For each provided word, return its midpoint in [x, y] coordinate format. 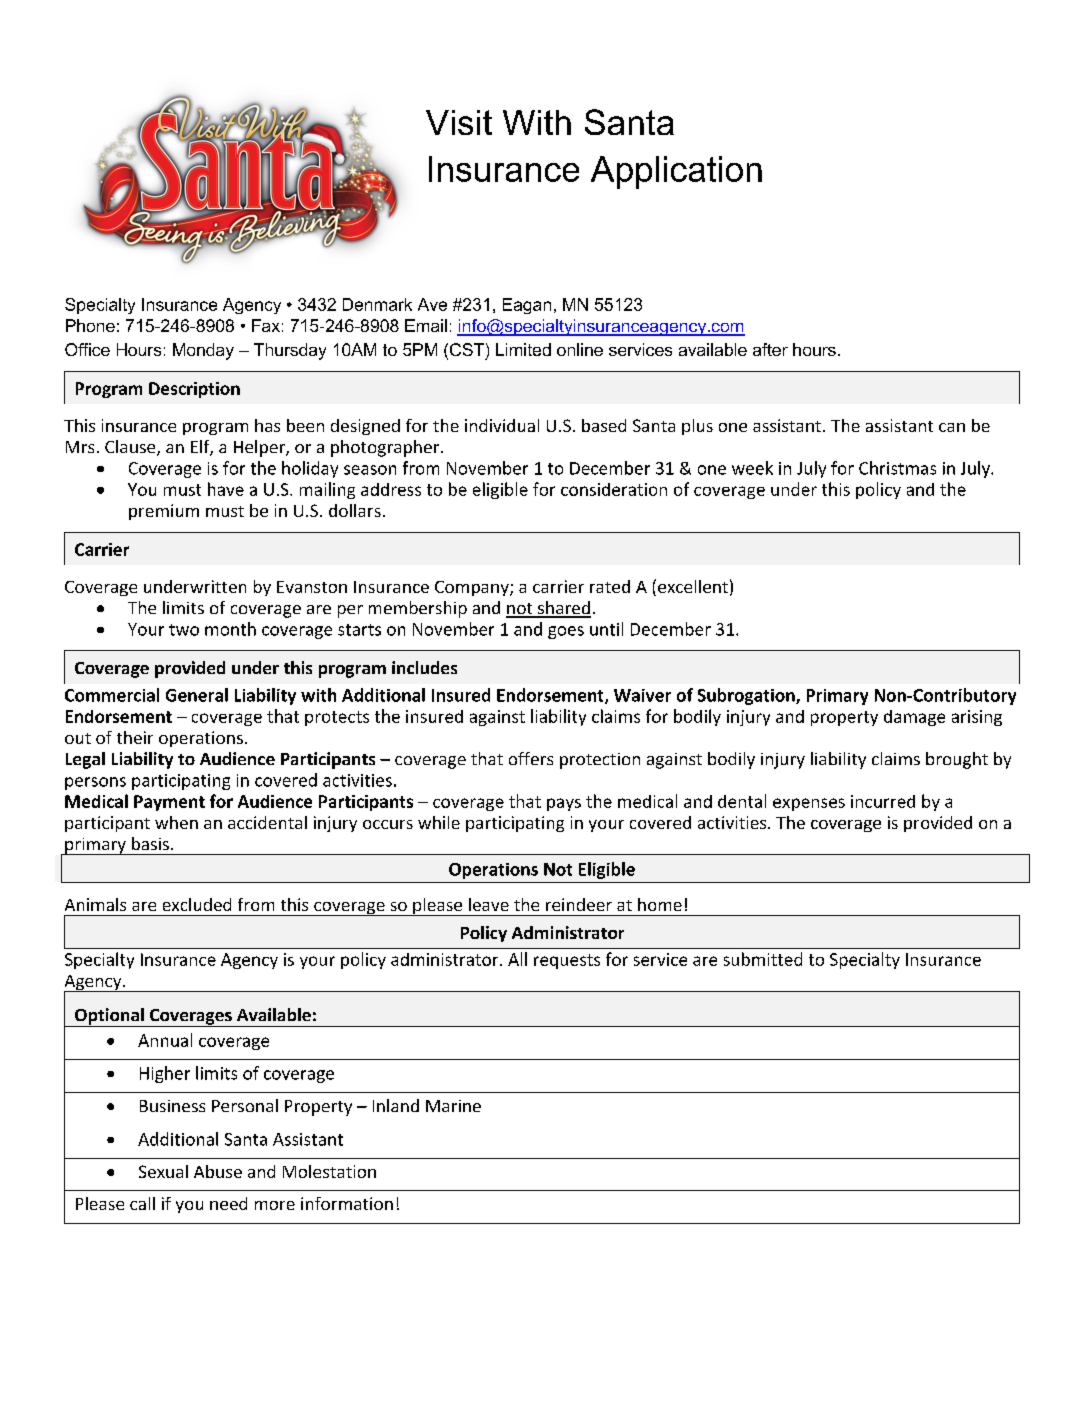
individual [502, 425]
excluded [197, 904]
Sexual [163, 1171]
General [197, 695]
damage [914, 718]
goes [566, 632]
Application [676, 172]
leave [489, 904]
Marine [453, 1106]
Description [194, 390]
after [770, 349]
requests [567, 961]
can [952, 427]
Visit [459, 122]
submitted [763, 959]
